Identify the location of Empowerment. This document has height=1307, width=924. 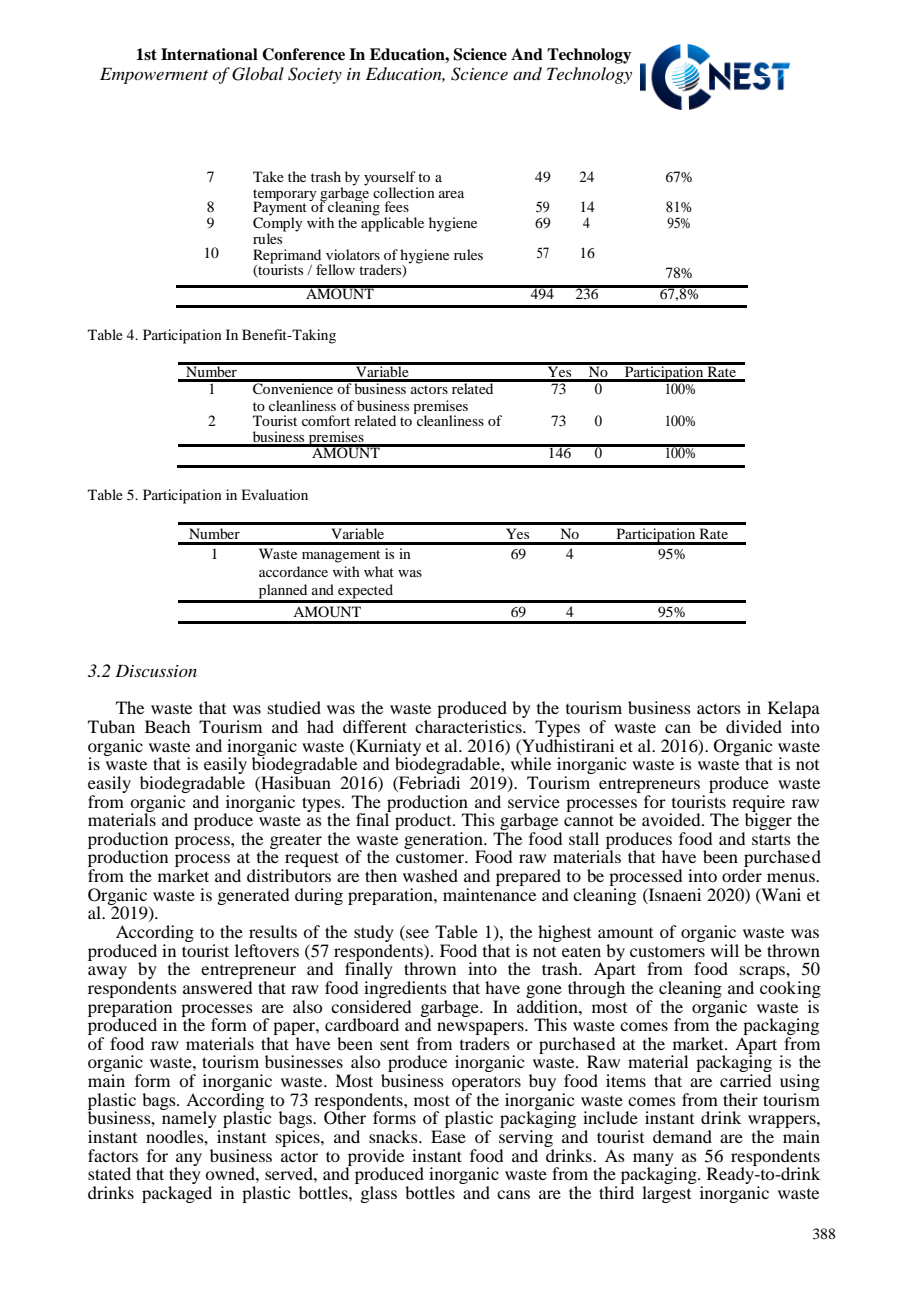
(154, 75).
